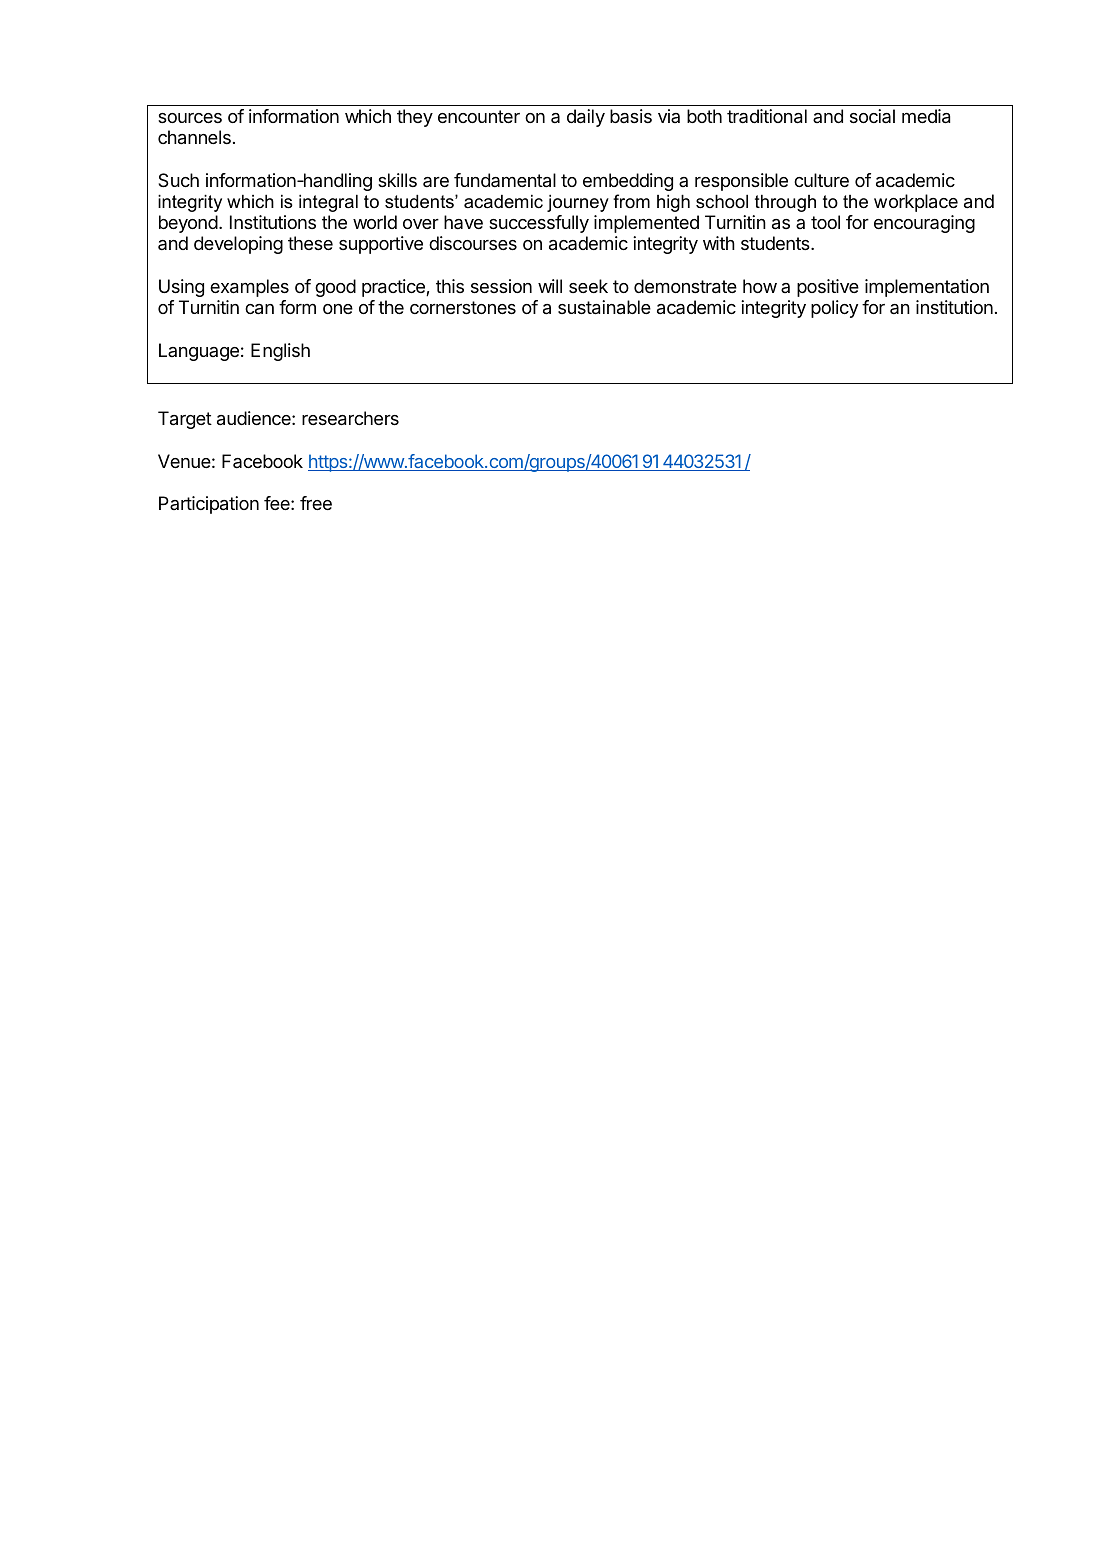  What do you see at coordinates (194, 137) in the image?
I see `channels` at bounding box center [194, 137].
